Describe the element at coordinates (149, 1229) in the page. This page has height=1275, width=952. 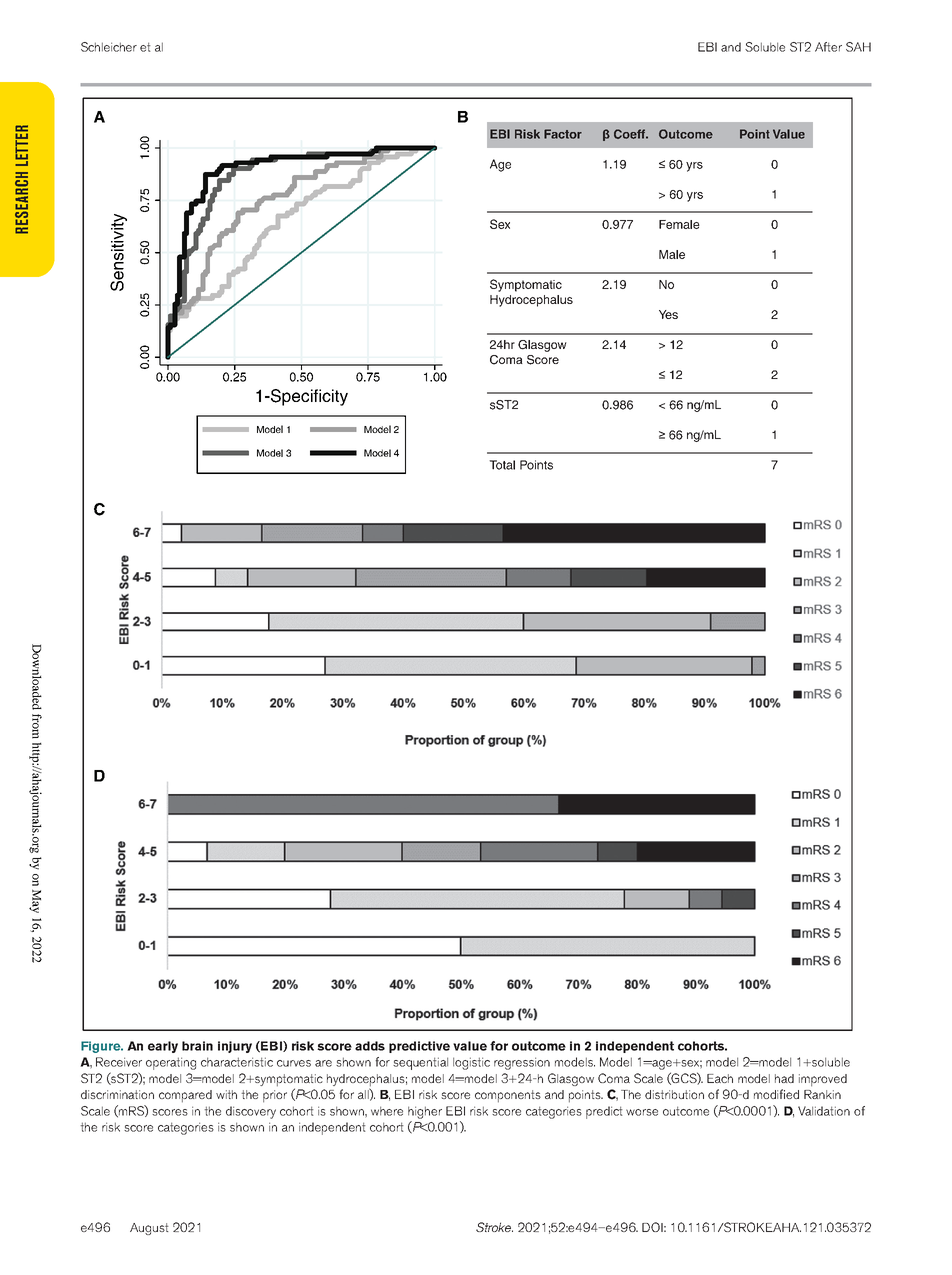
I see `August` at that location.
